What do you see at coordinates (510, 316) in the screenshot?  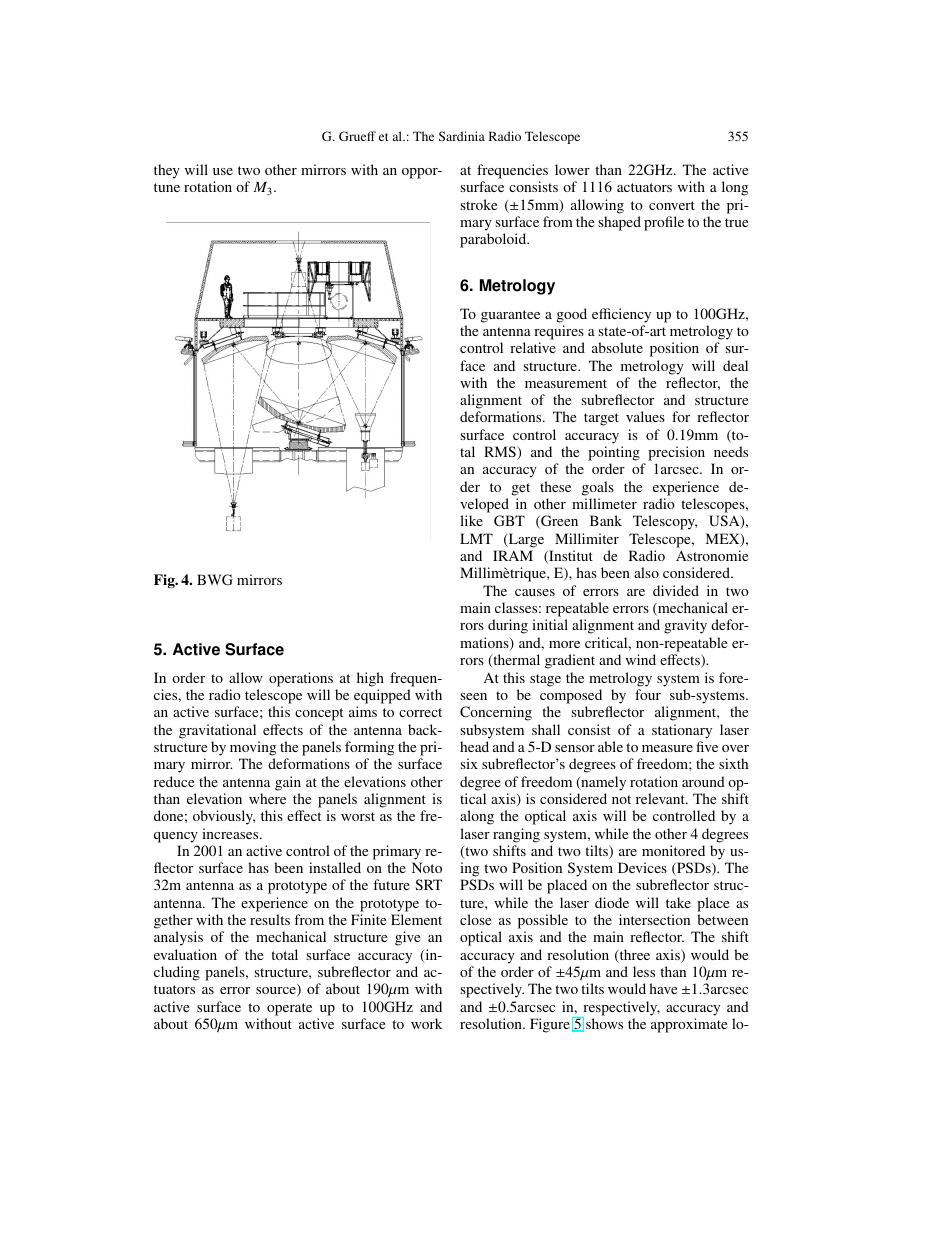 I see `guarantee` at bounding box center [510, 316].
